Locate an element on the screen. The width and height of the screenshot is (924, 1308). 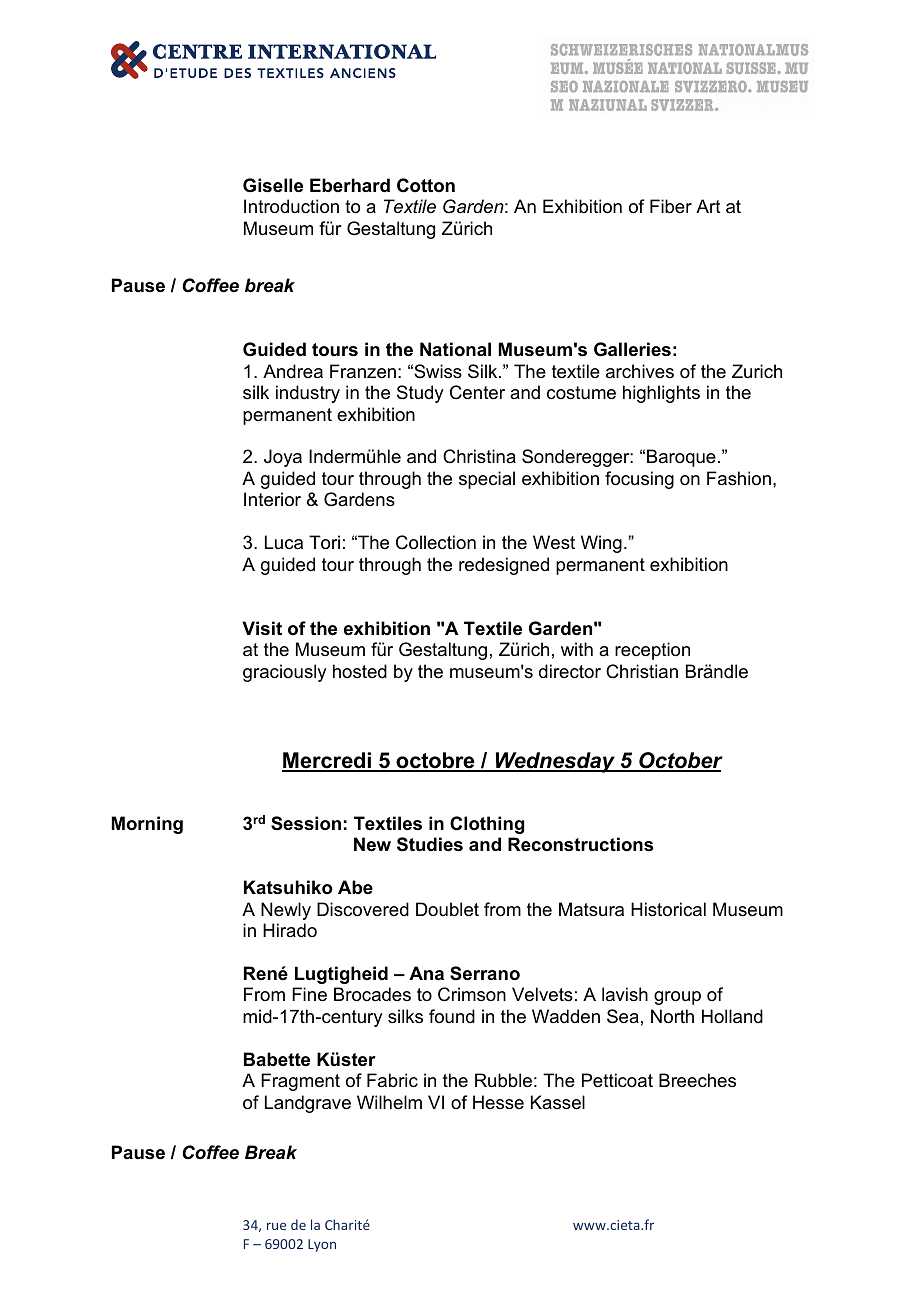
Newly is located at coordinates (286, 911).
